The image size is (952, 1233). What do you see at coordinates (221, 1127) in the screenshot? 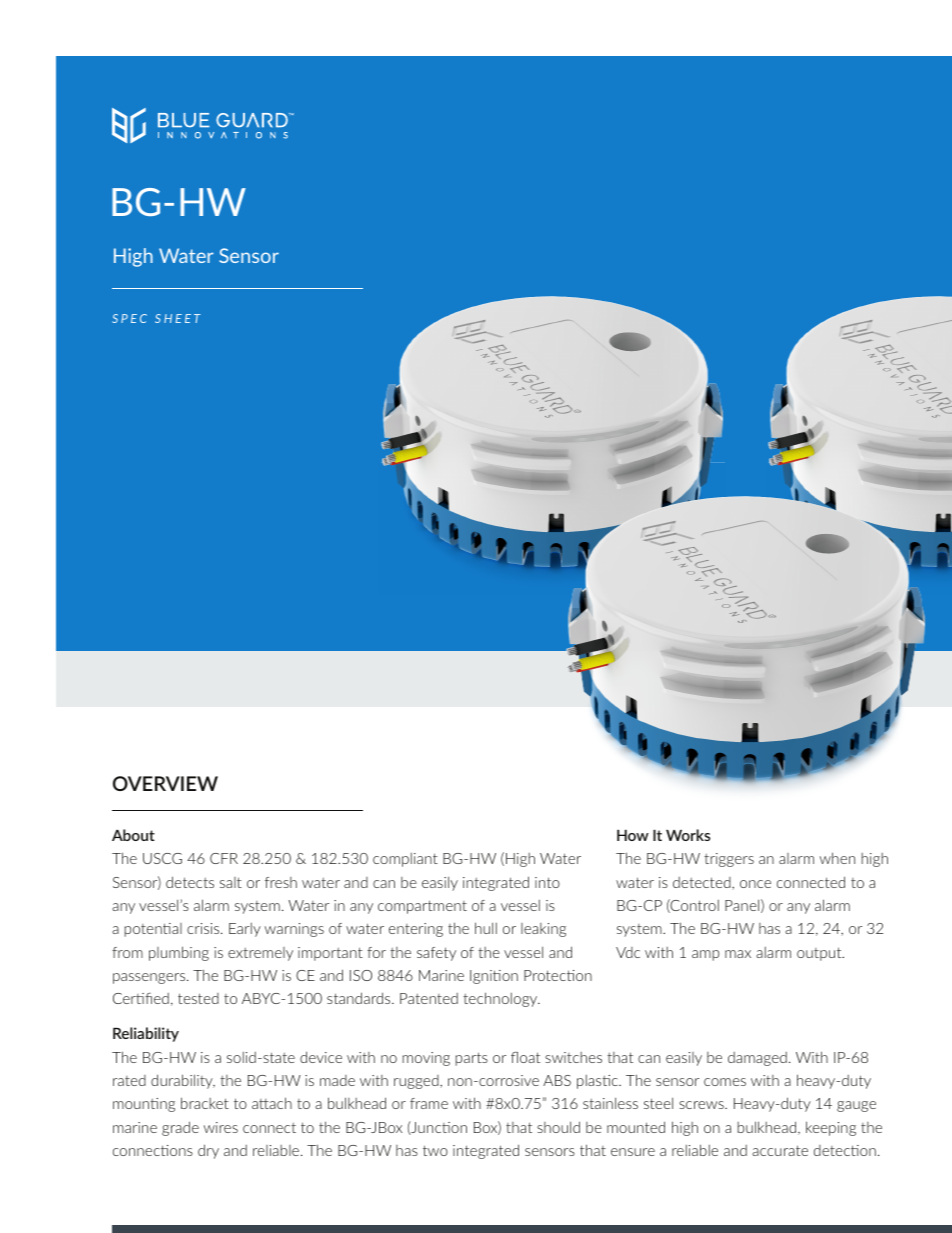
I see `wires` at bounding box center [221, 1127].
